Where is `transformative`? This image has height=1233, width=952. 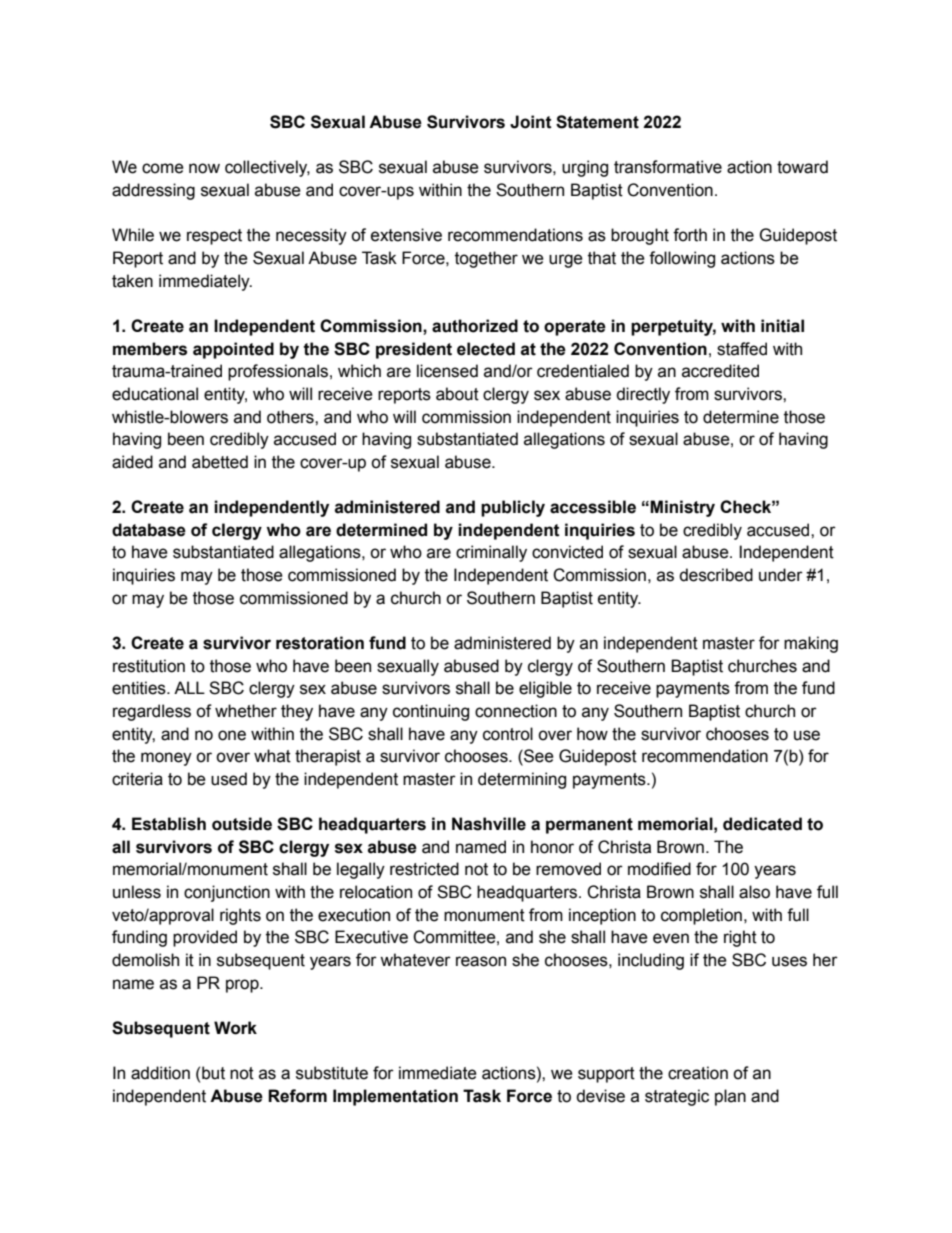 transformative is located at coordinates (668, 167).
